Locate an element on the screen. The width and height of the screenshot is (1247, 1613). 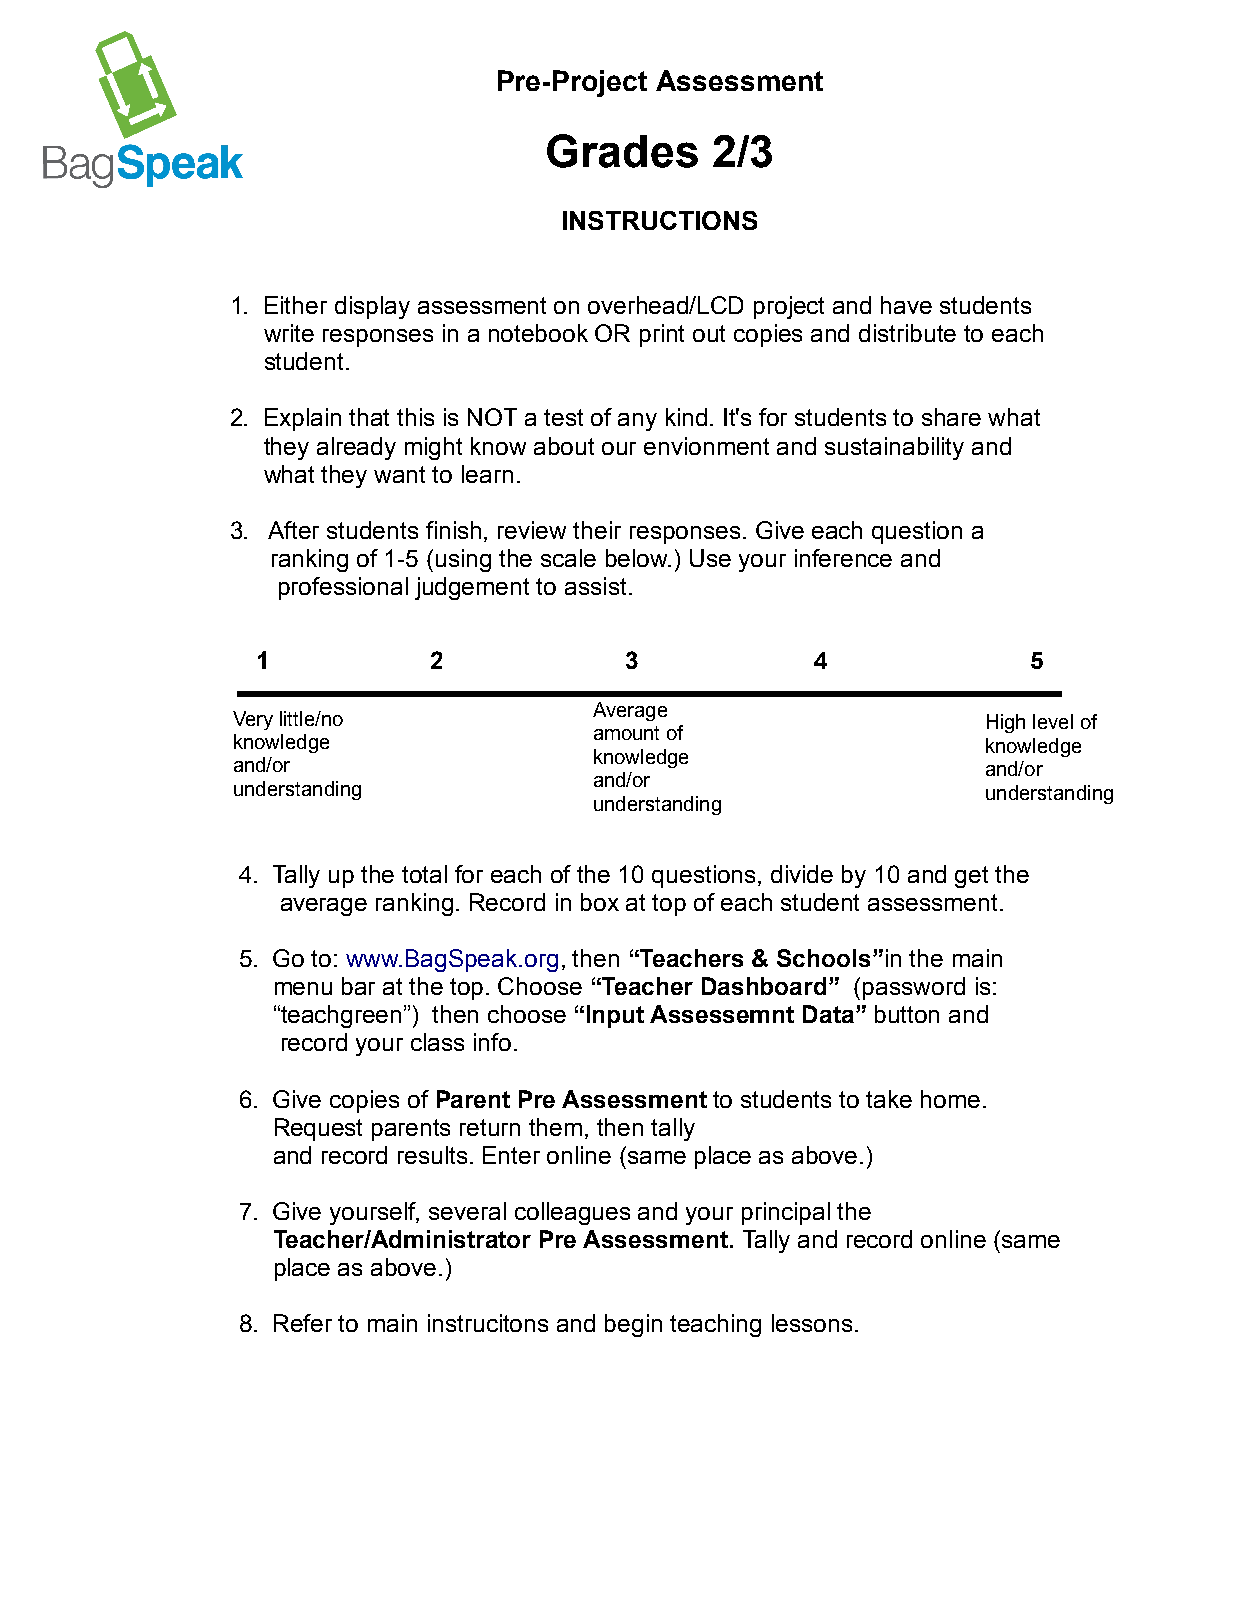
get is located at coordinates (971, 877).
